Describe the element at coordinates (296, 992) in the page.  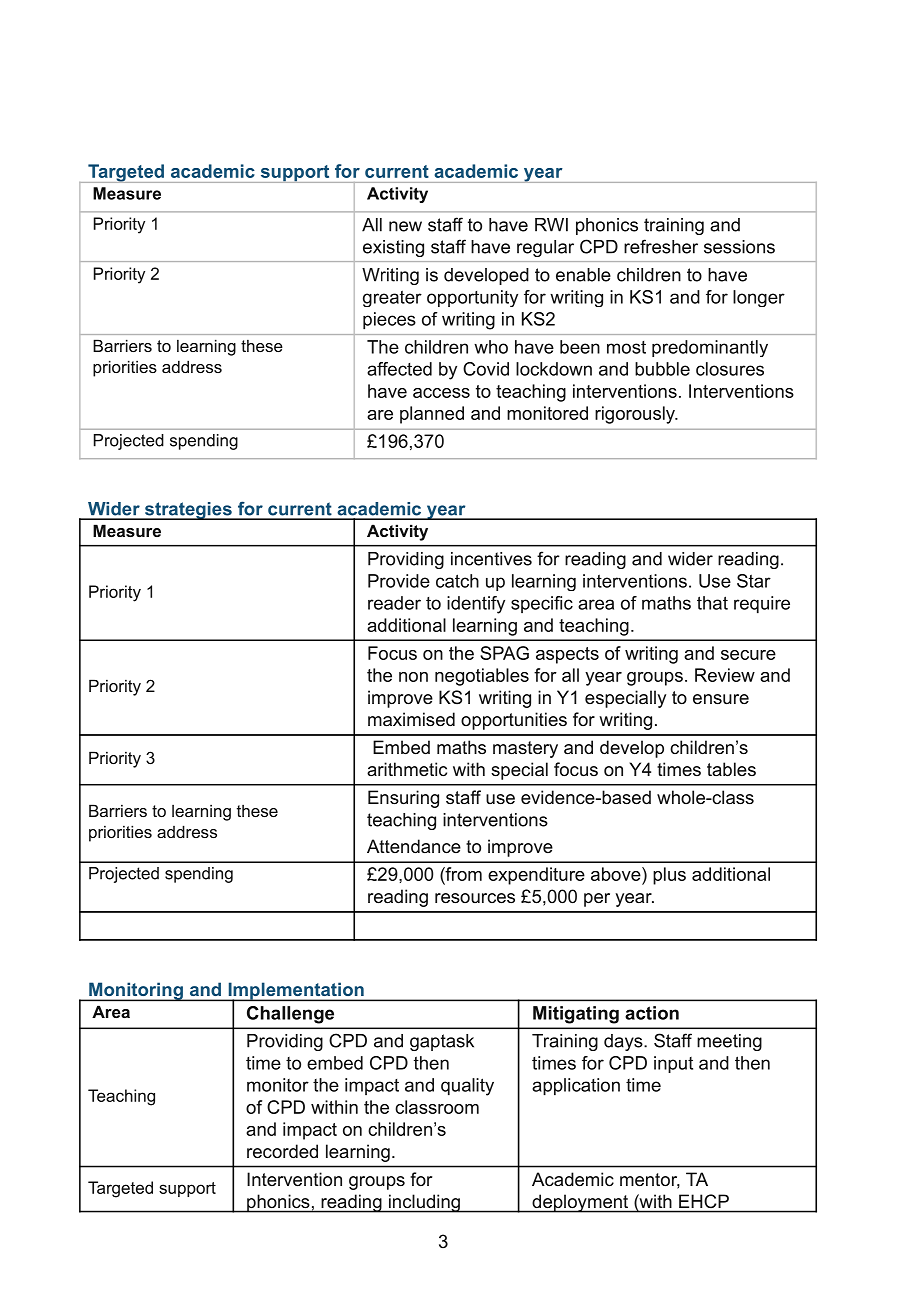
I see `Implementation` at that location.
